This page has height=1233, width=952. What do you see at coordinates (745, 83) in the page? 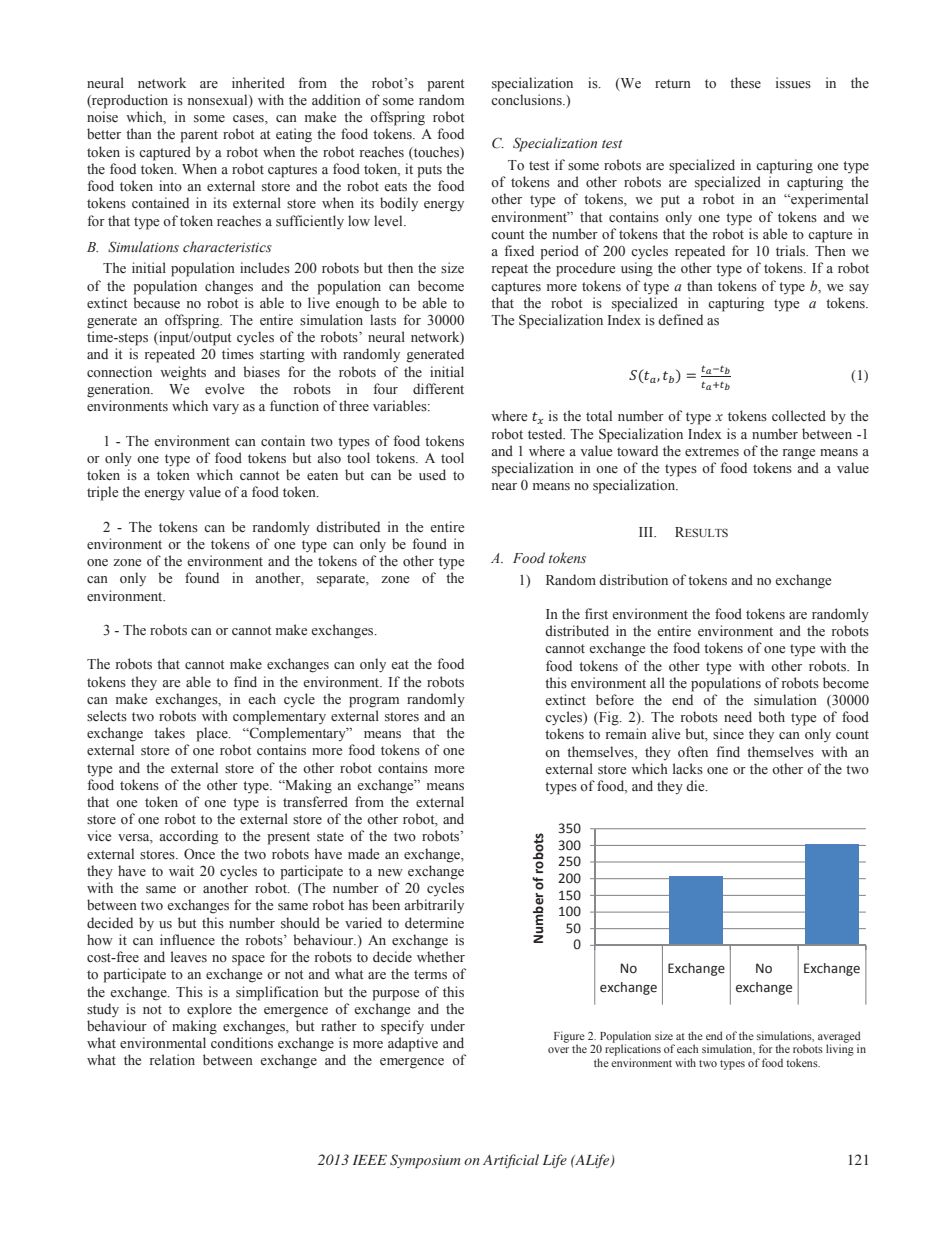
I see `these` at bounding box center [745, 83].
